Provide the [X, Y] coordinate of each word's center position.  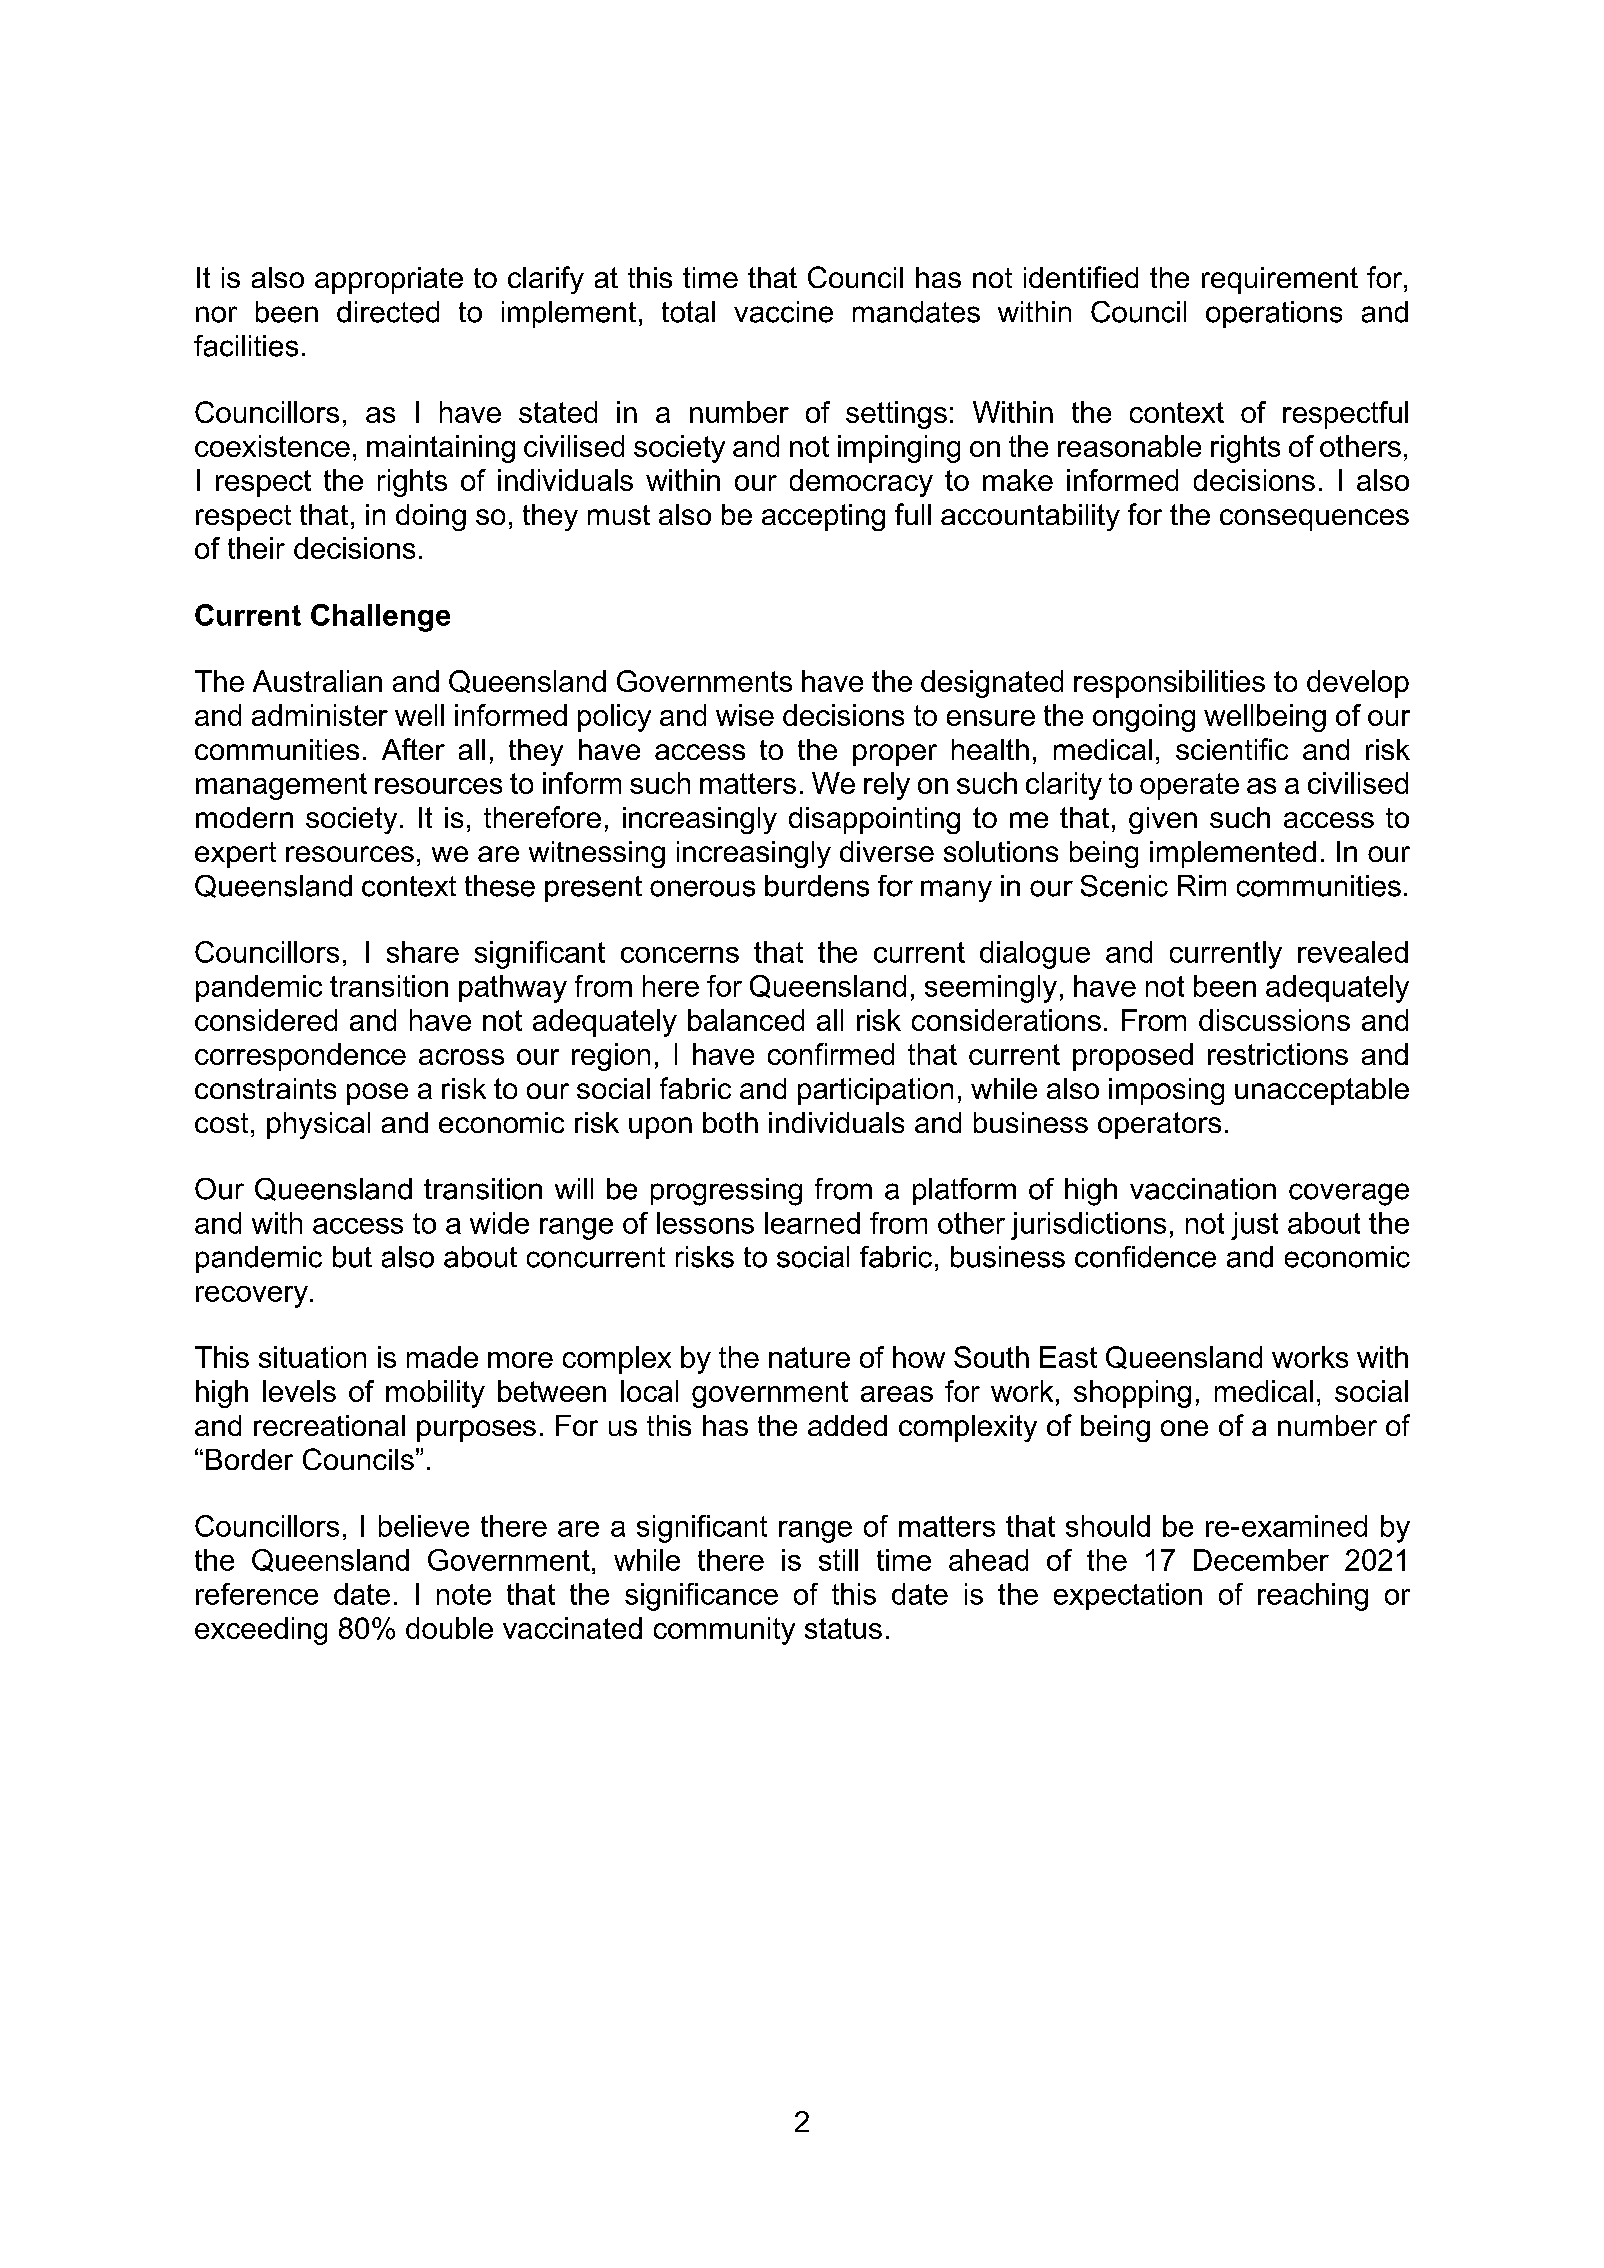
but [352, 1257]
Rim [1202, 885]
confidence [1145, 1257]
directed [388, 312]
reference [257, 1594]
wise [745, 715]
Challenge [380, 618]
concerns [680, 955]
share [423, 952]
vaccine [783, 312]
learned [812, 1223]
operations [1274, 314]
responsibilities [1169, 684]
